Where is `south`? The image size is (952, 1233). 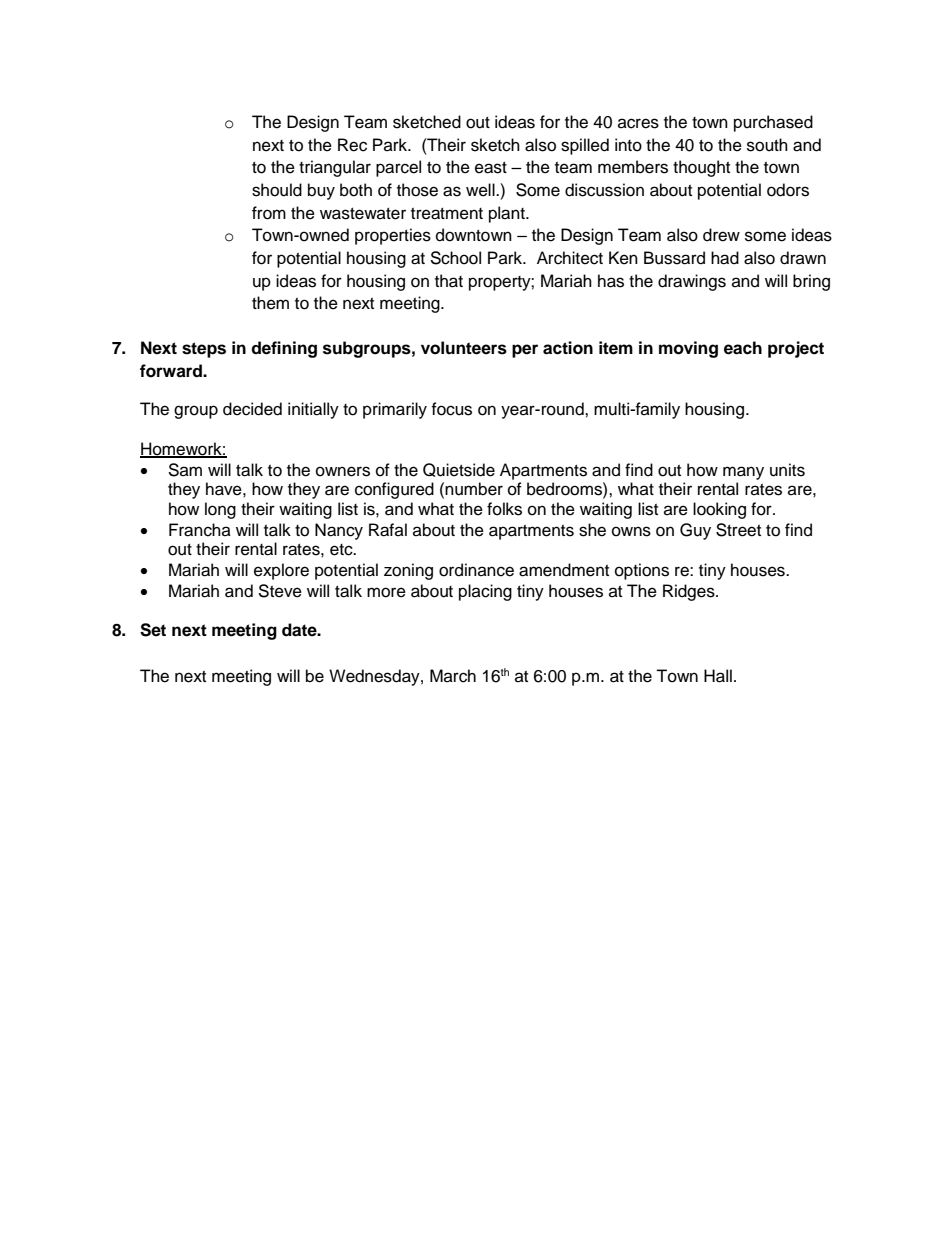
south is located at coordinates (767, 145).
